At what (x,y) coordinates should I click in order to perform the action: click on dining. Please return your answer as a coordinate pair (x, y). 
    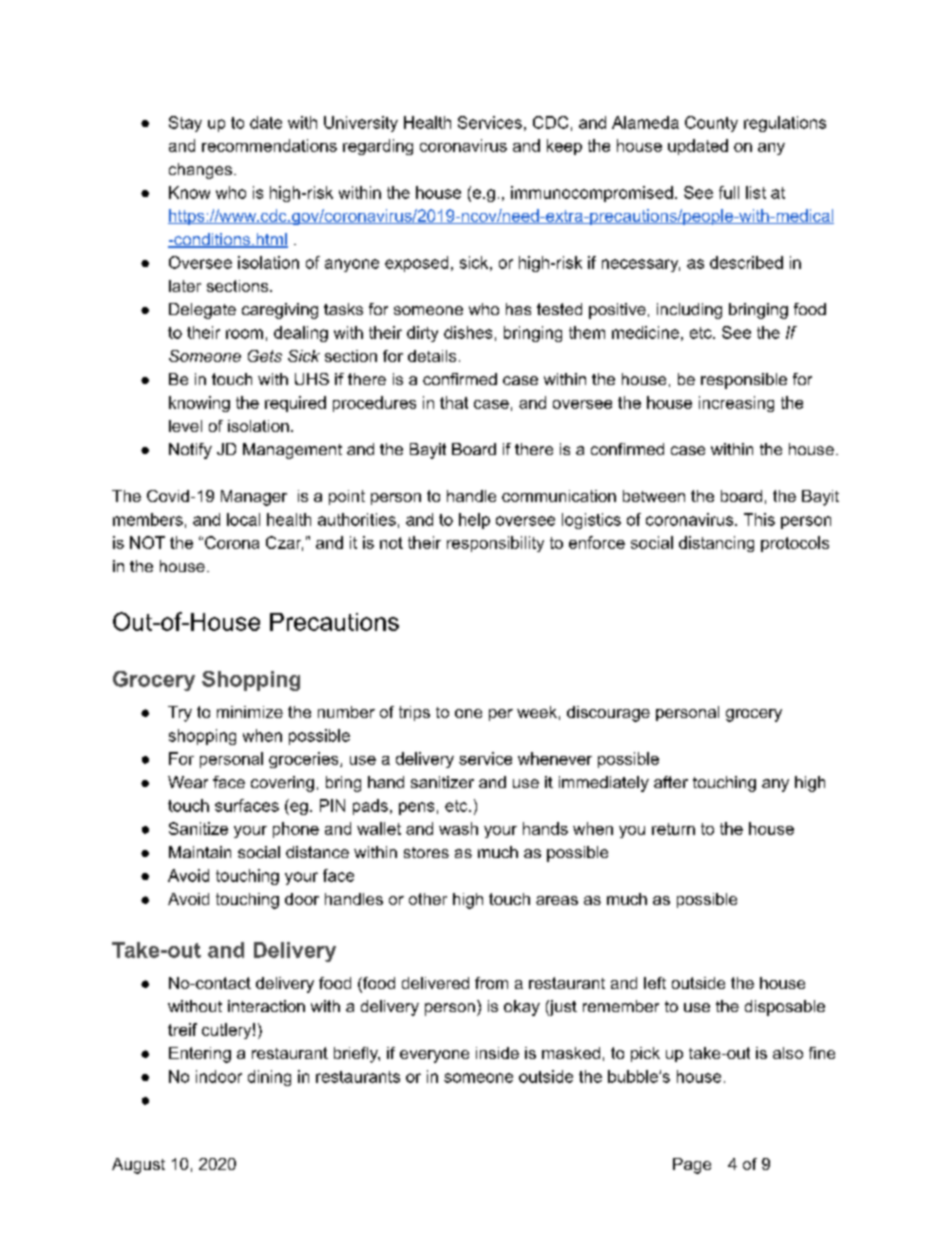
    Looking at the image, I should click on (269, 1078).
